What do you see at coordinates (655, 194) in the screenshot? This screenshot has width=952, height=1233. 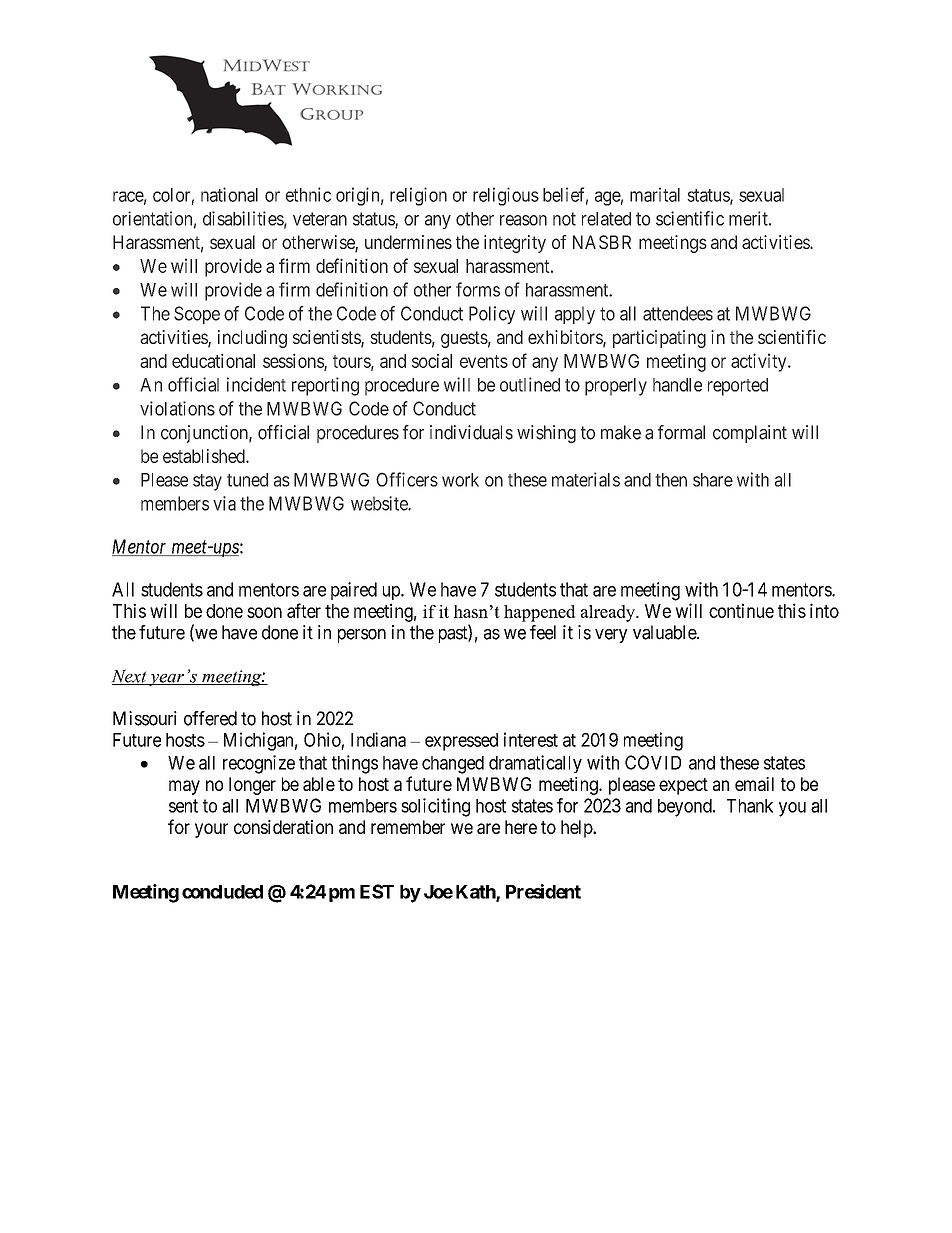 I see `marital` at bounding box center [655, 194].
